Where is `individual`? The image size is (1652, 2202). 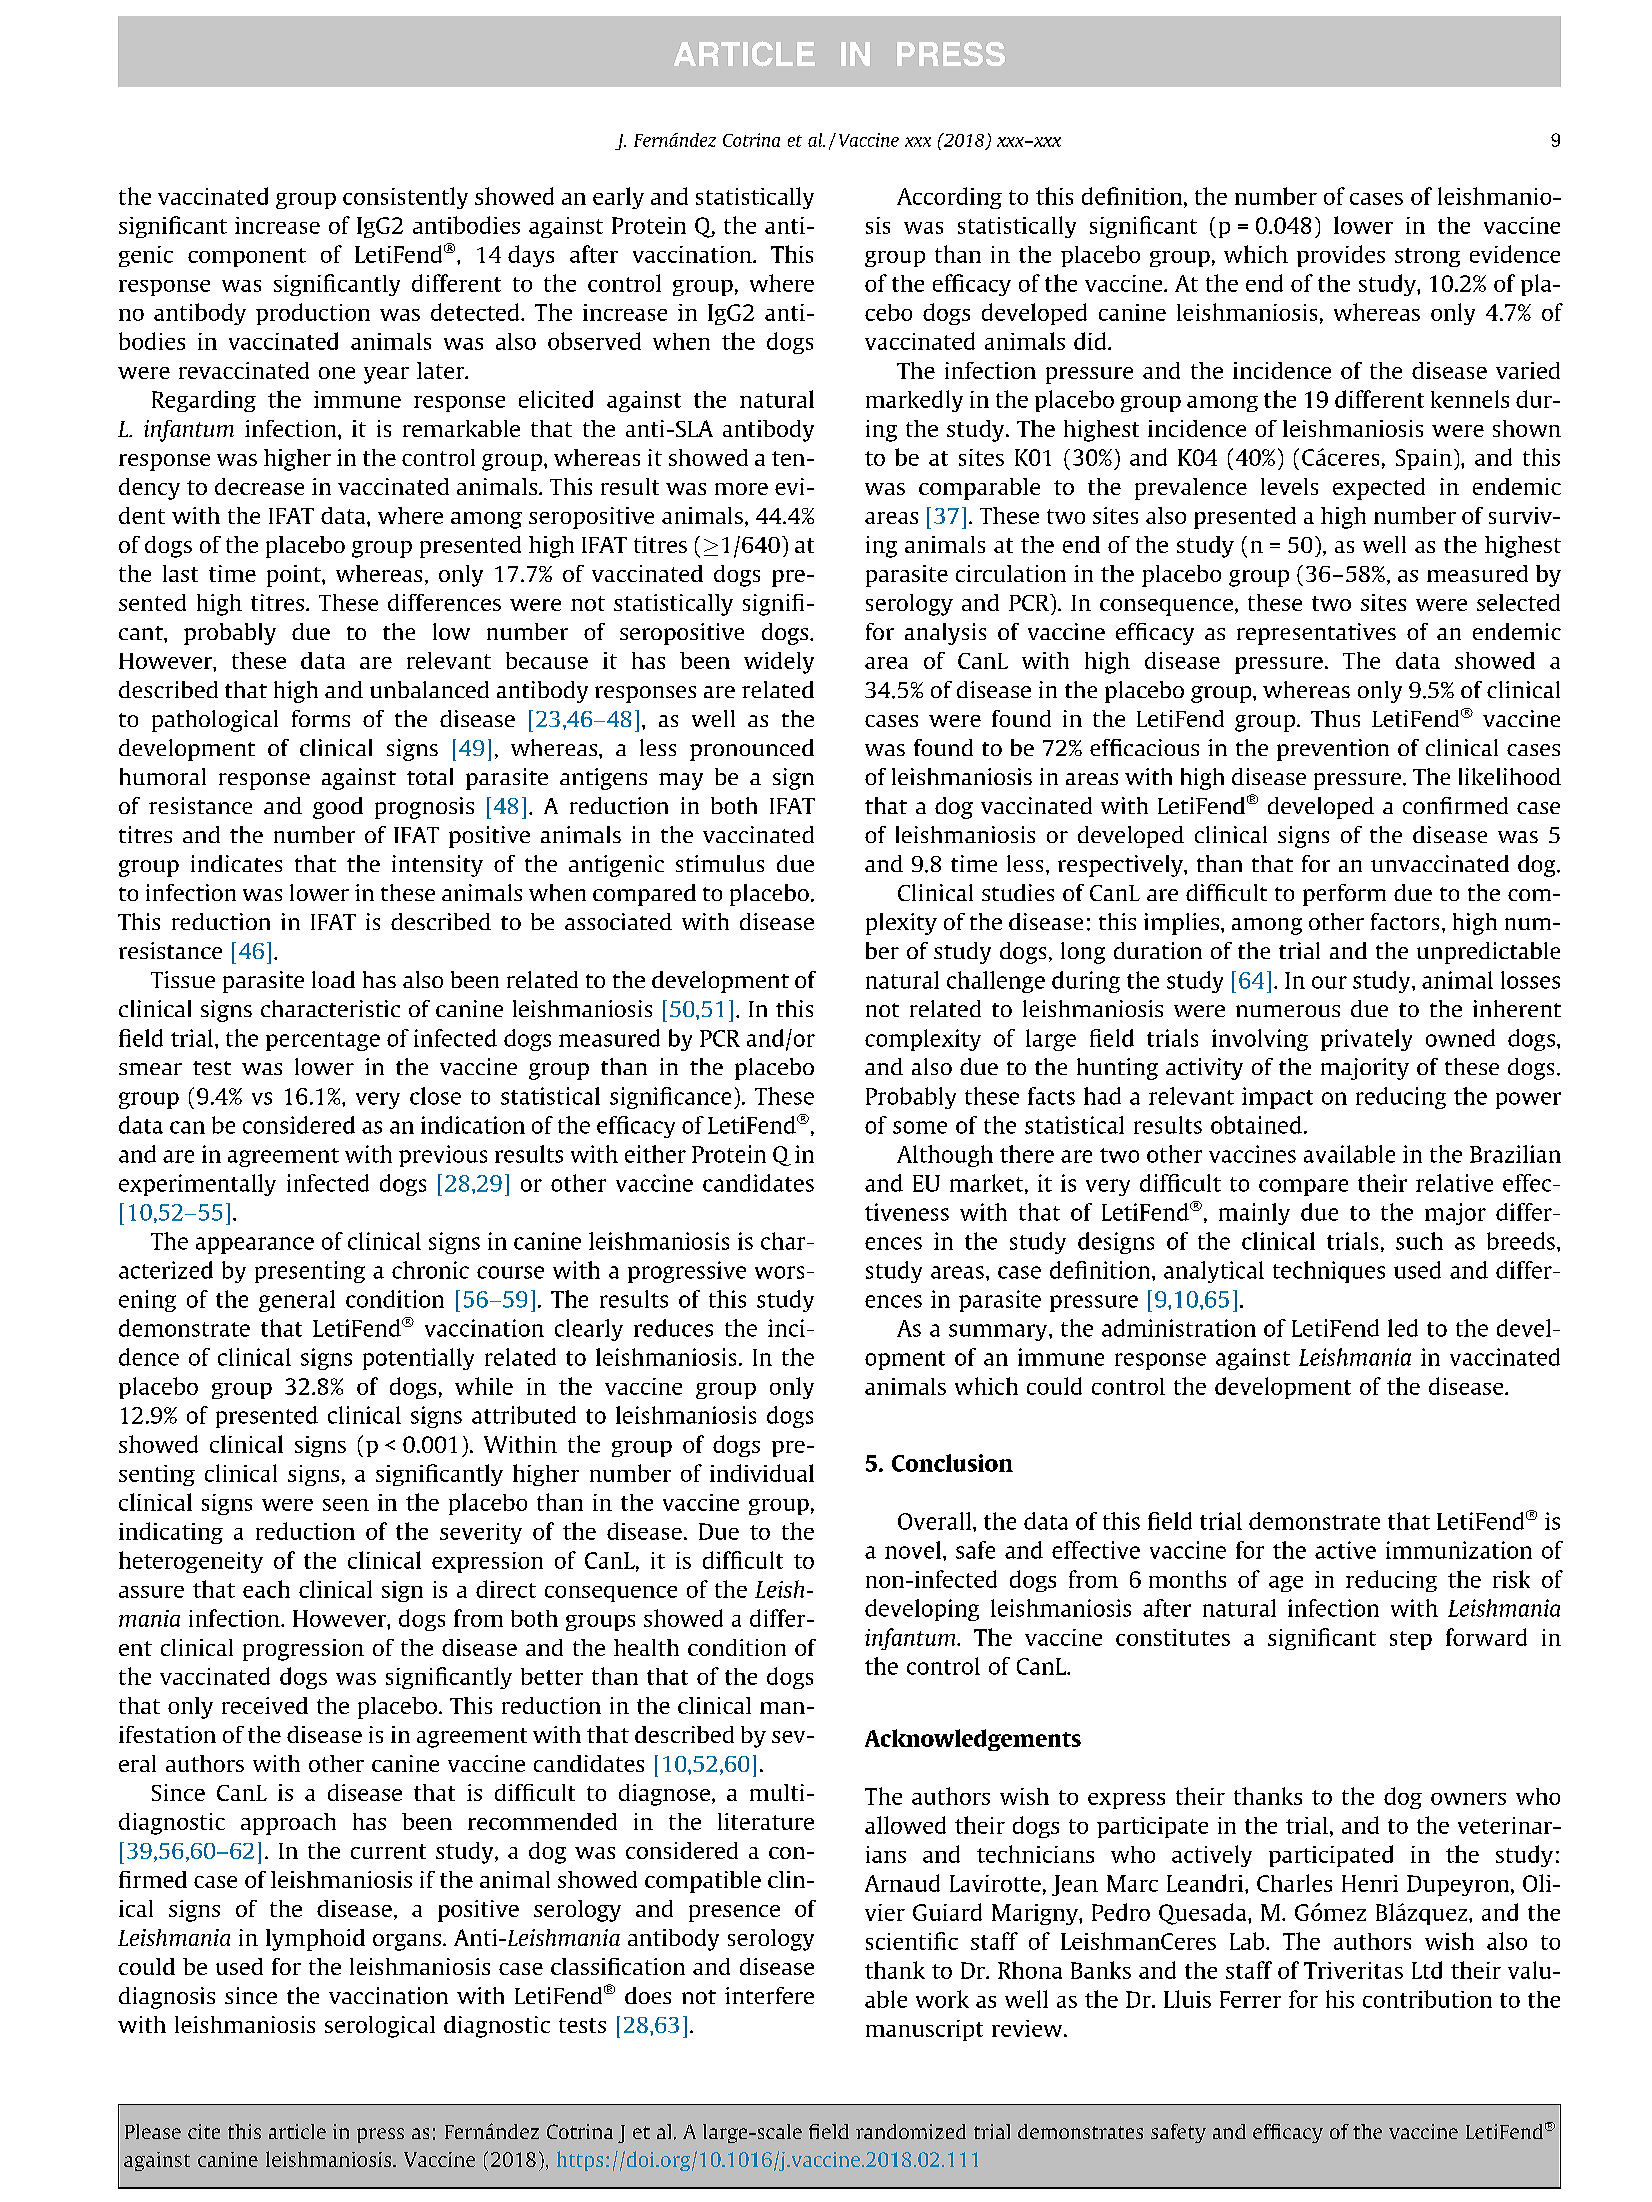
individual is located at coordinates (762, 1473).
